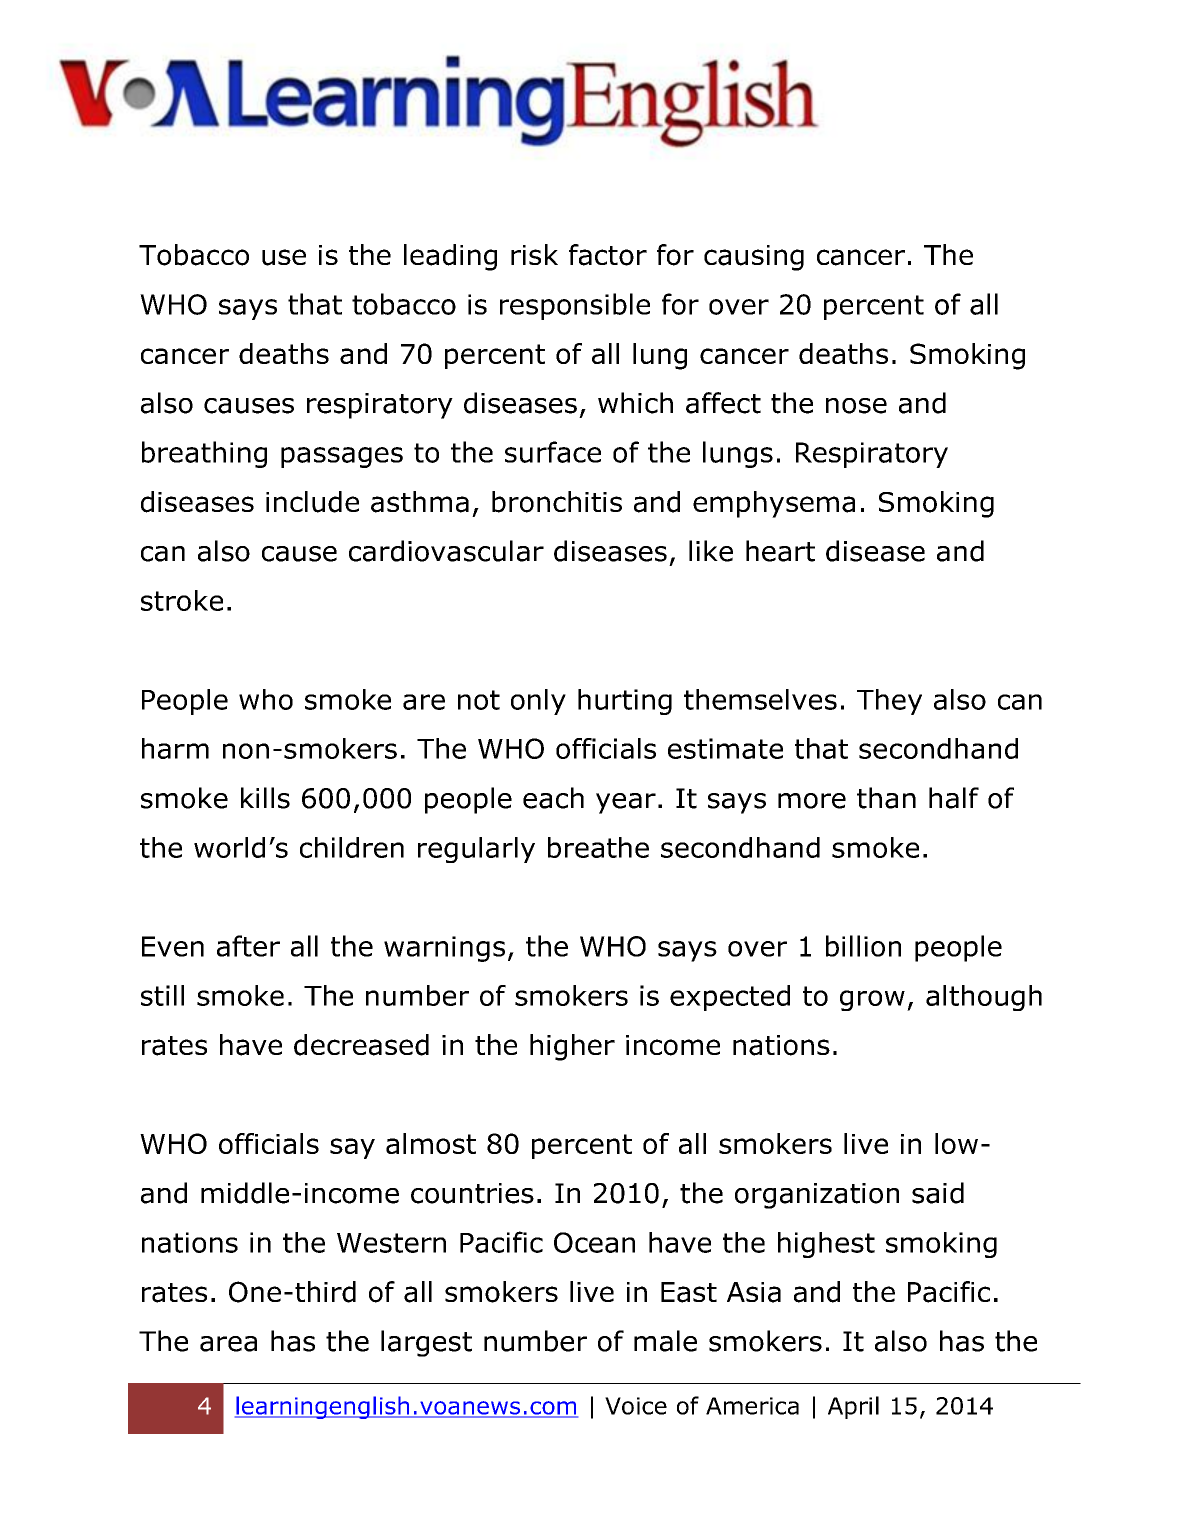  Describe the element at coordinates (853, 1407) in the screenshot. I see `April` at that location.
